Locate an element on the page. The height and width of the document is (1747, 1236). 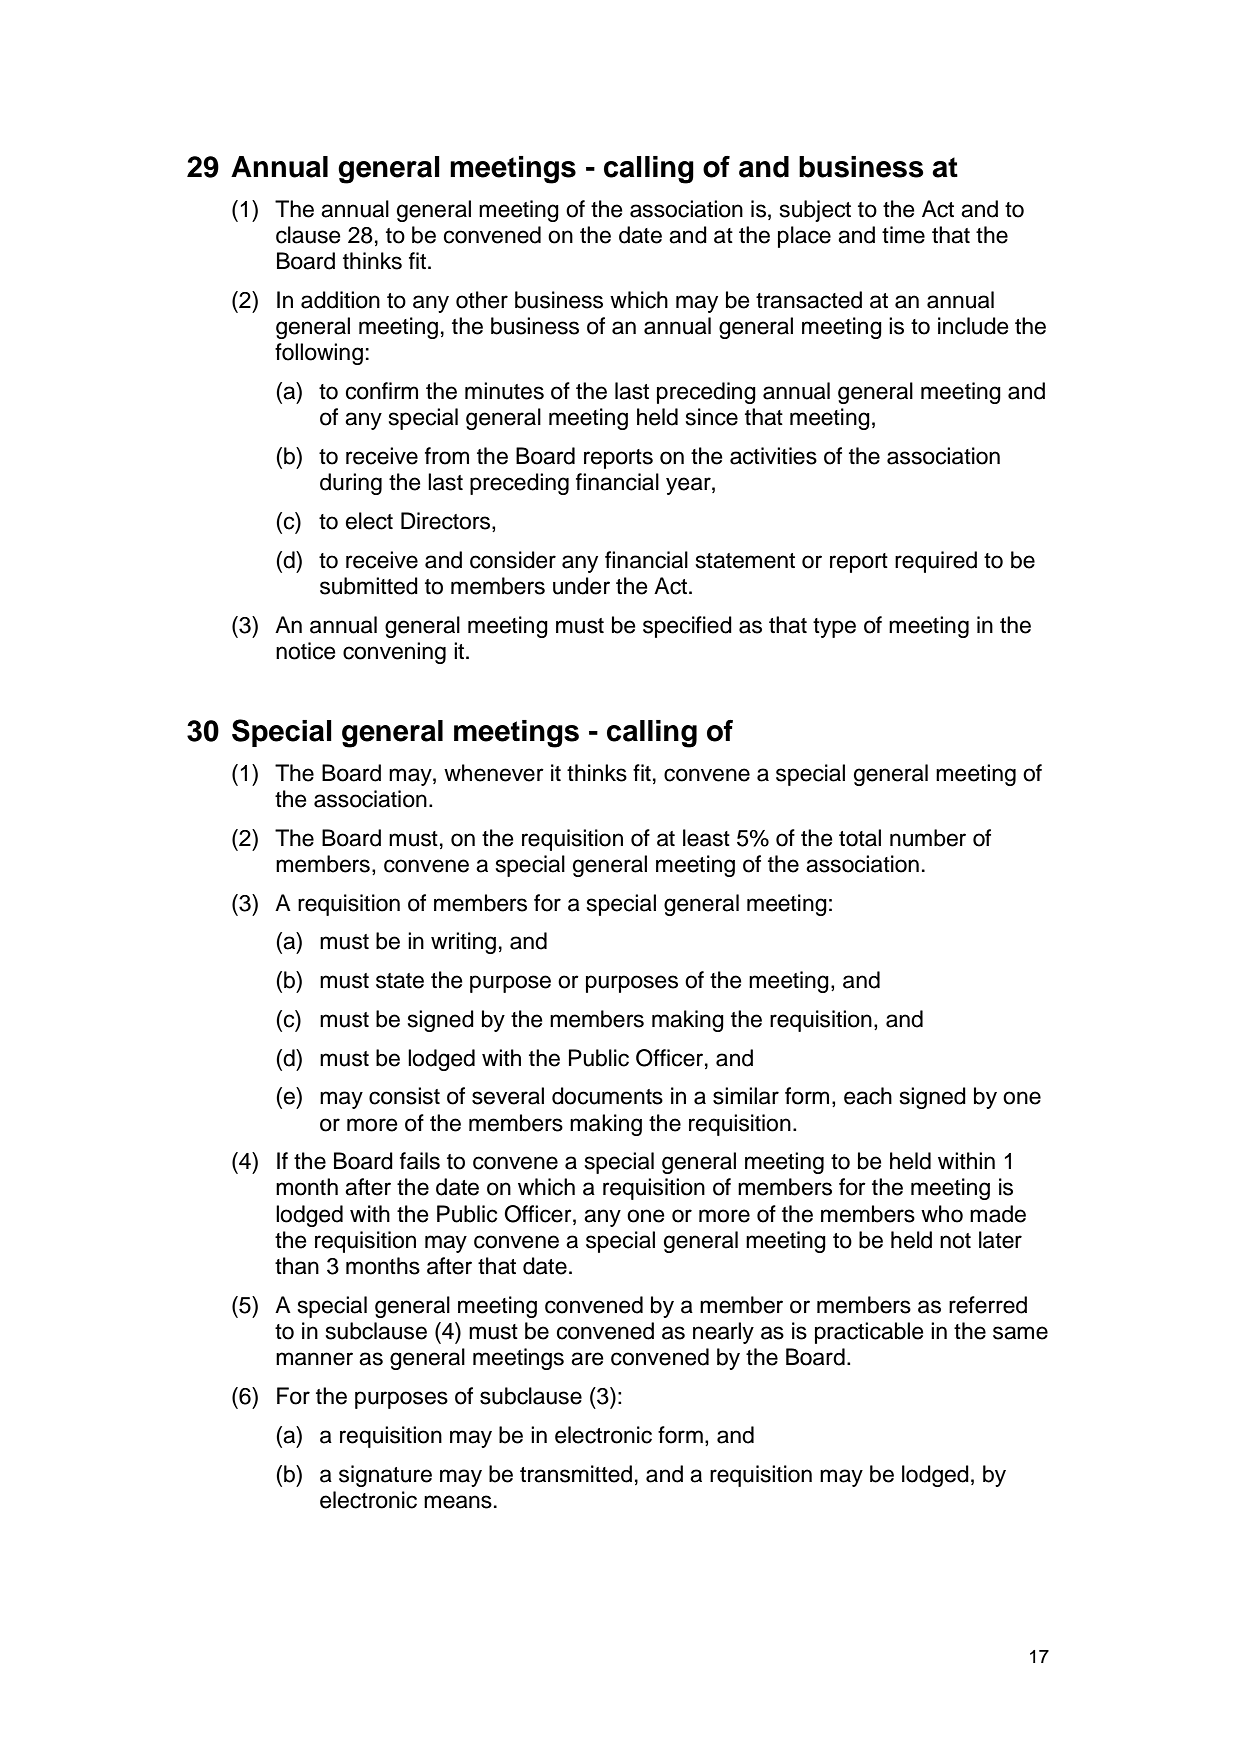
transmitted is located at coordinates (576, 1474).
